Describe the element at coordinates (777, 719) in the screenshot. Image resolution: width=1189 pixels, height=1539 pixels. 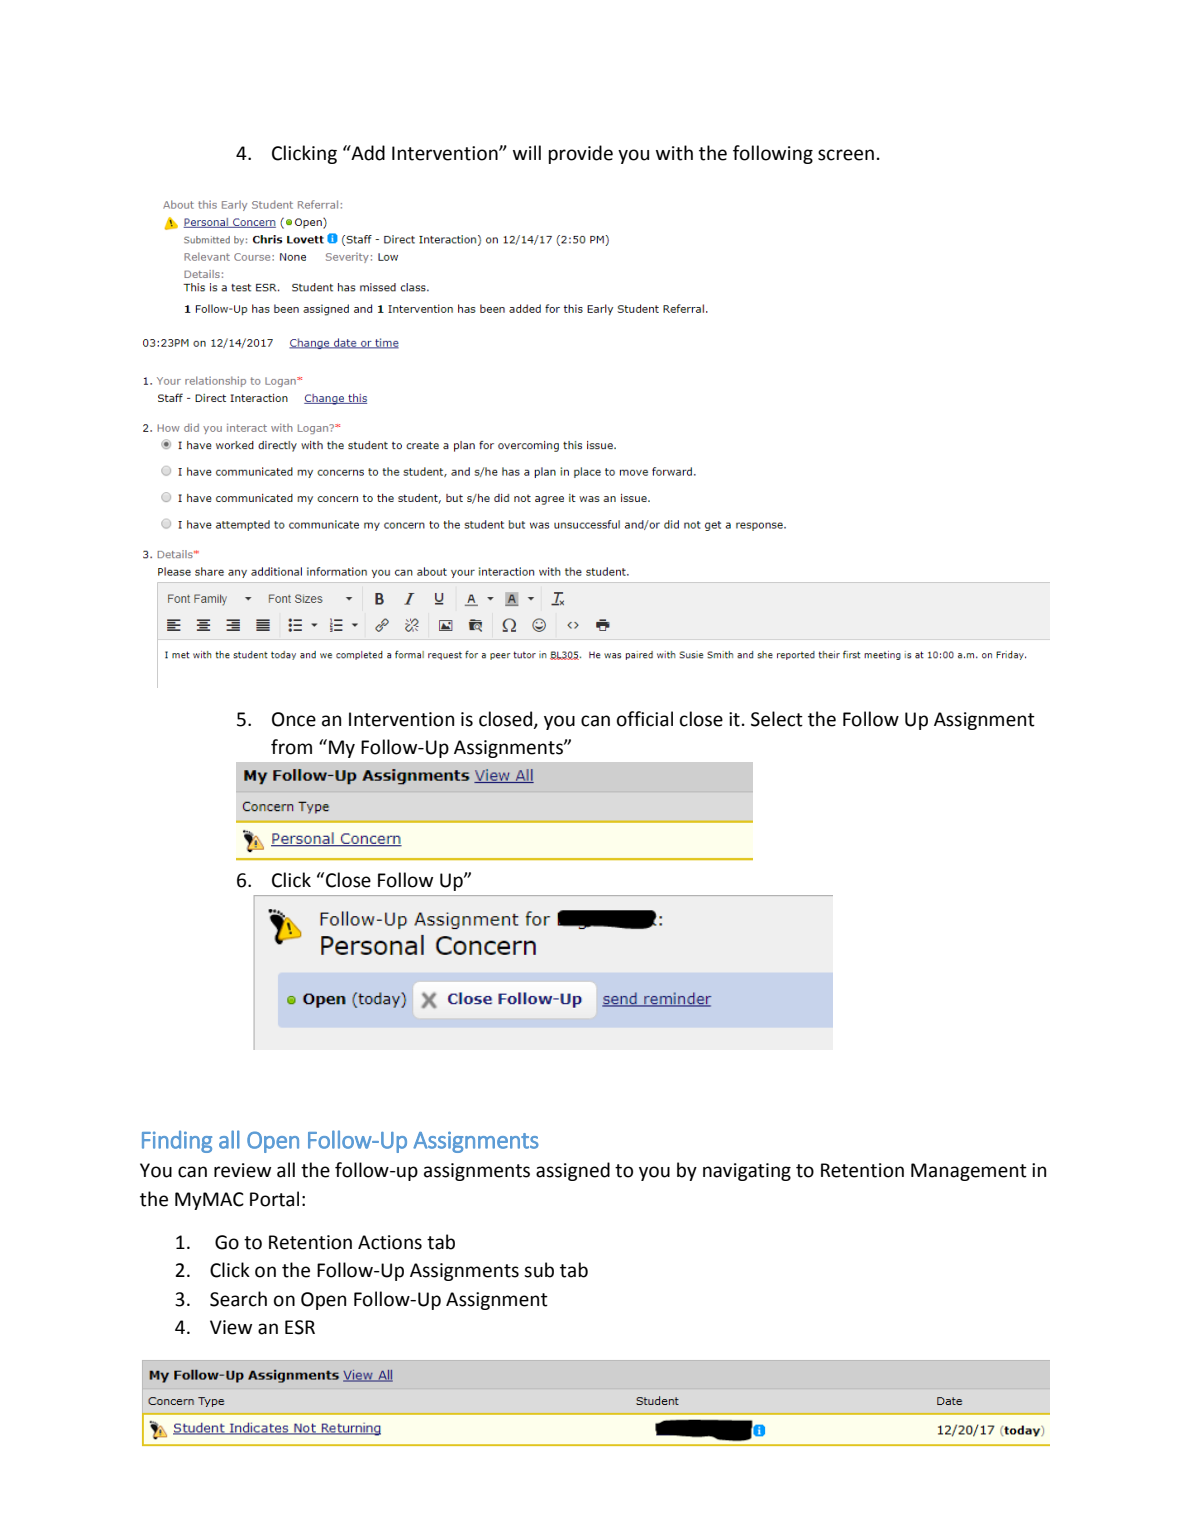
I see `Select` at that location.
